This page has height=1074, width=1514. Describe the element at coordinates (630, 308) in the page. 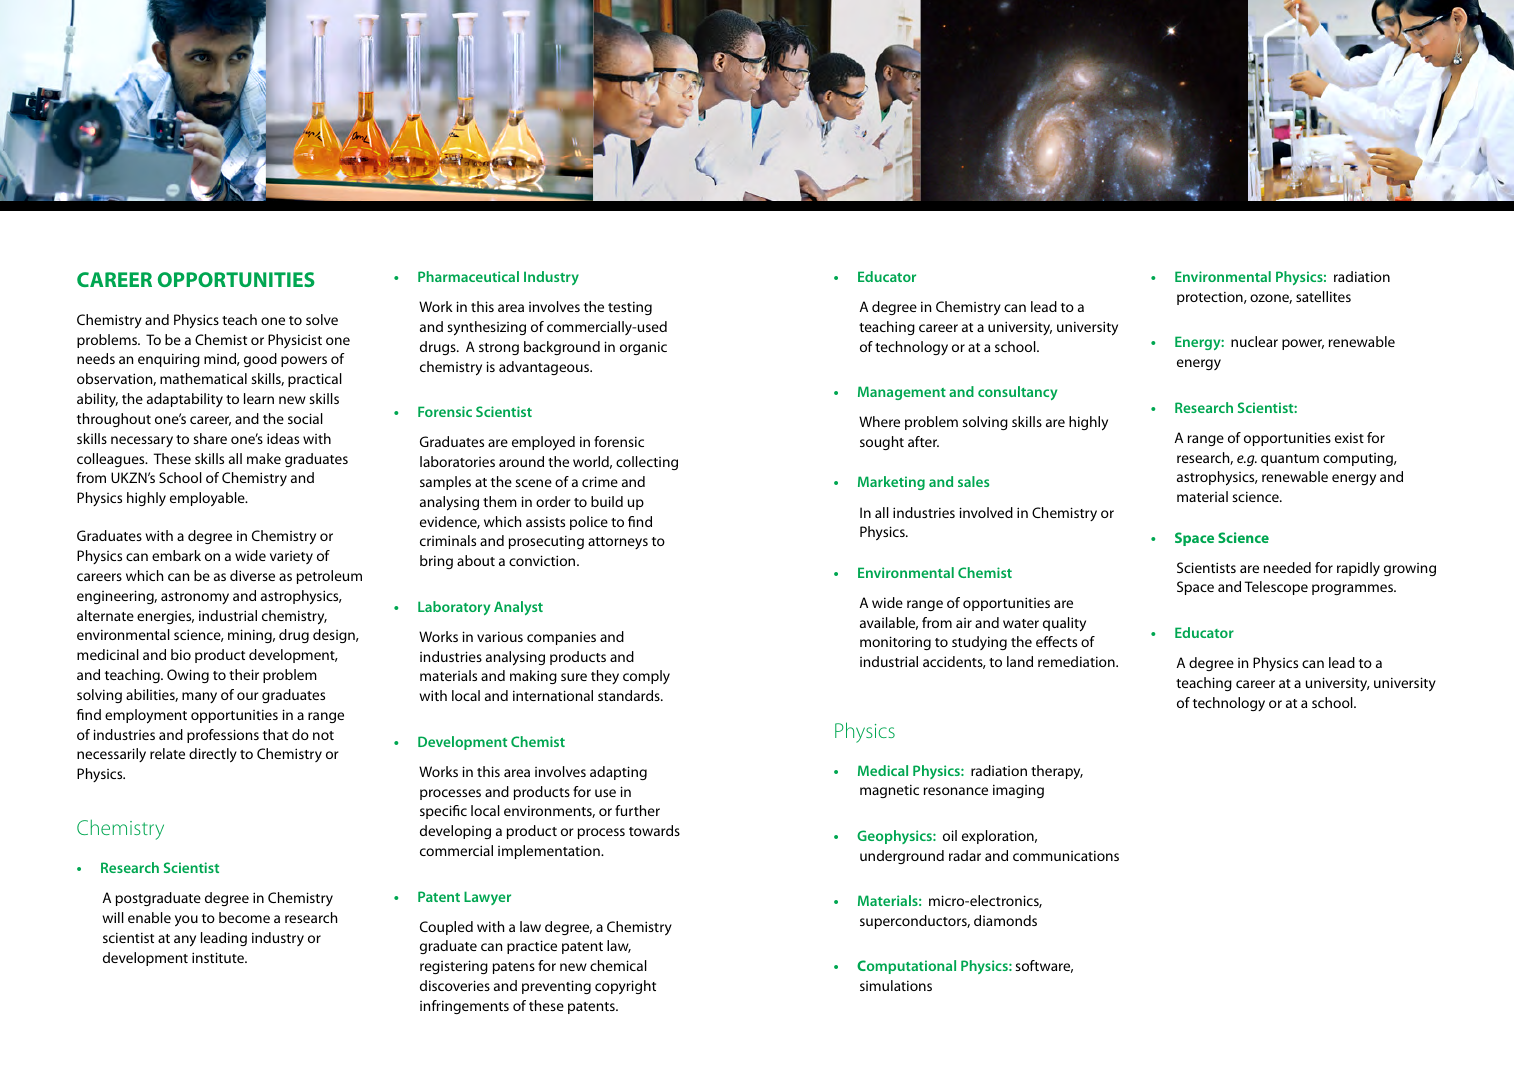

I see `testing` at that location.
